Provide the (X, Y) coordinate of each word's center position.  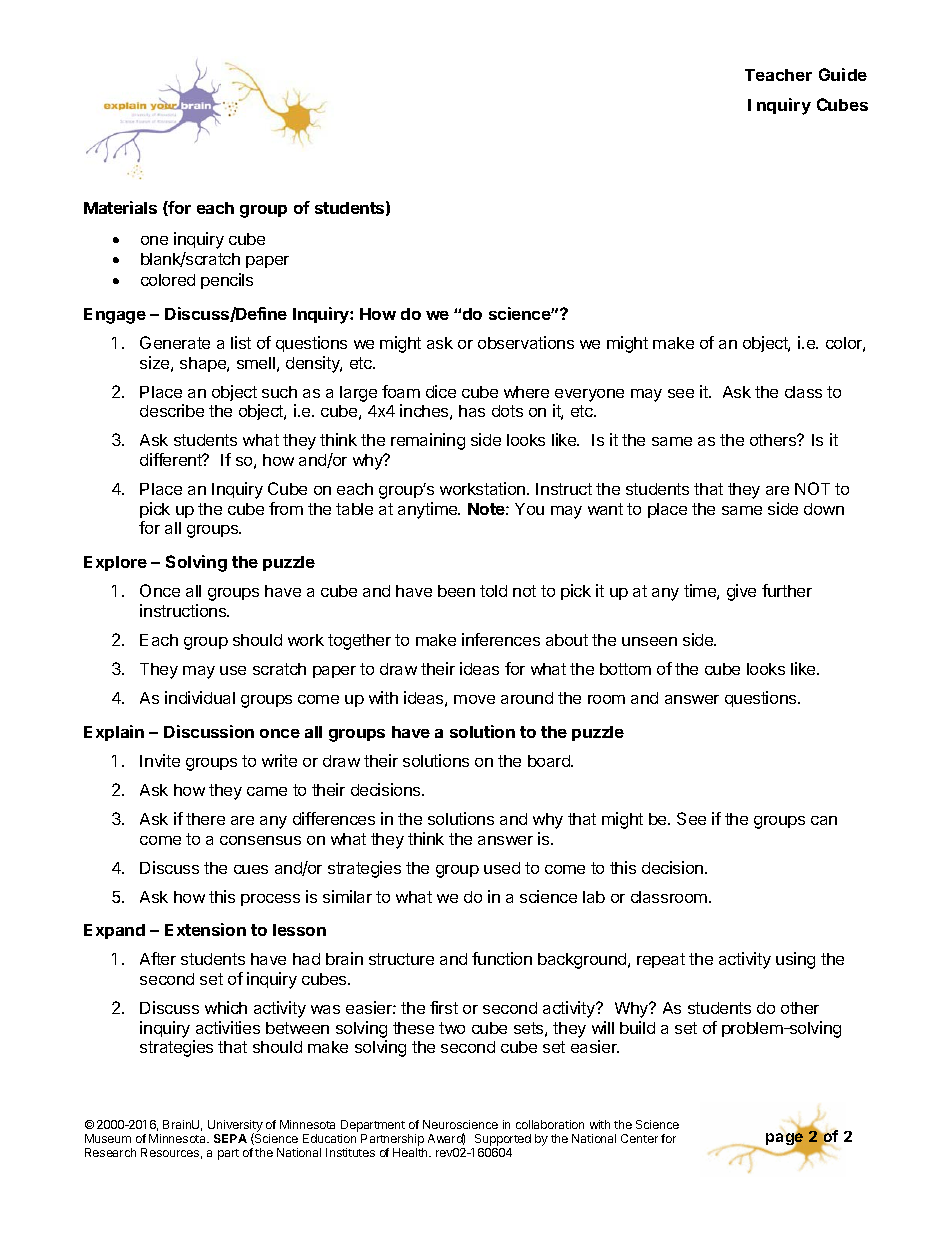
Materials (120, 207)
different (172, 459)
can (824, 820)
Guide (843, 74)
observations (526, 342)
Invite (160, 760)
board (550, 761)
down (824, 509)
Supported (503, 1140)
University (235, 1127)
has (472, 411)
